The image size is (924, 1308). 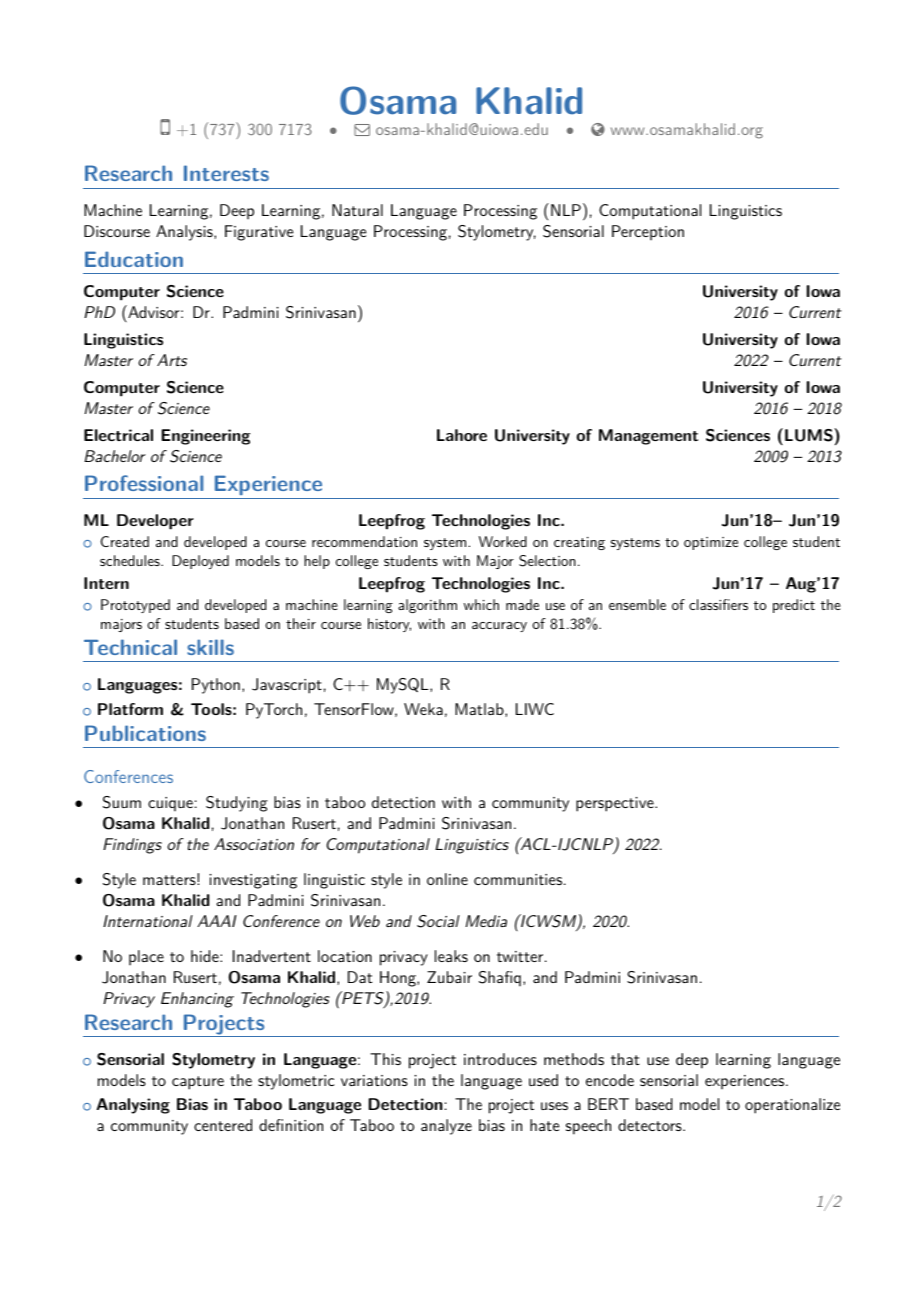 I want to click on analyze, so click(x=446, y=1127).
